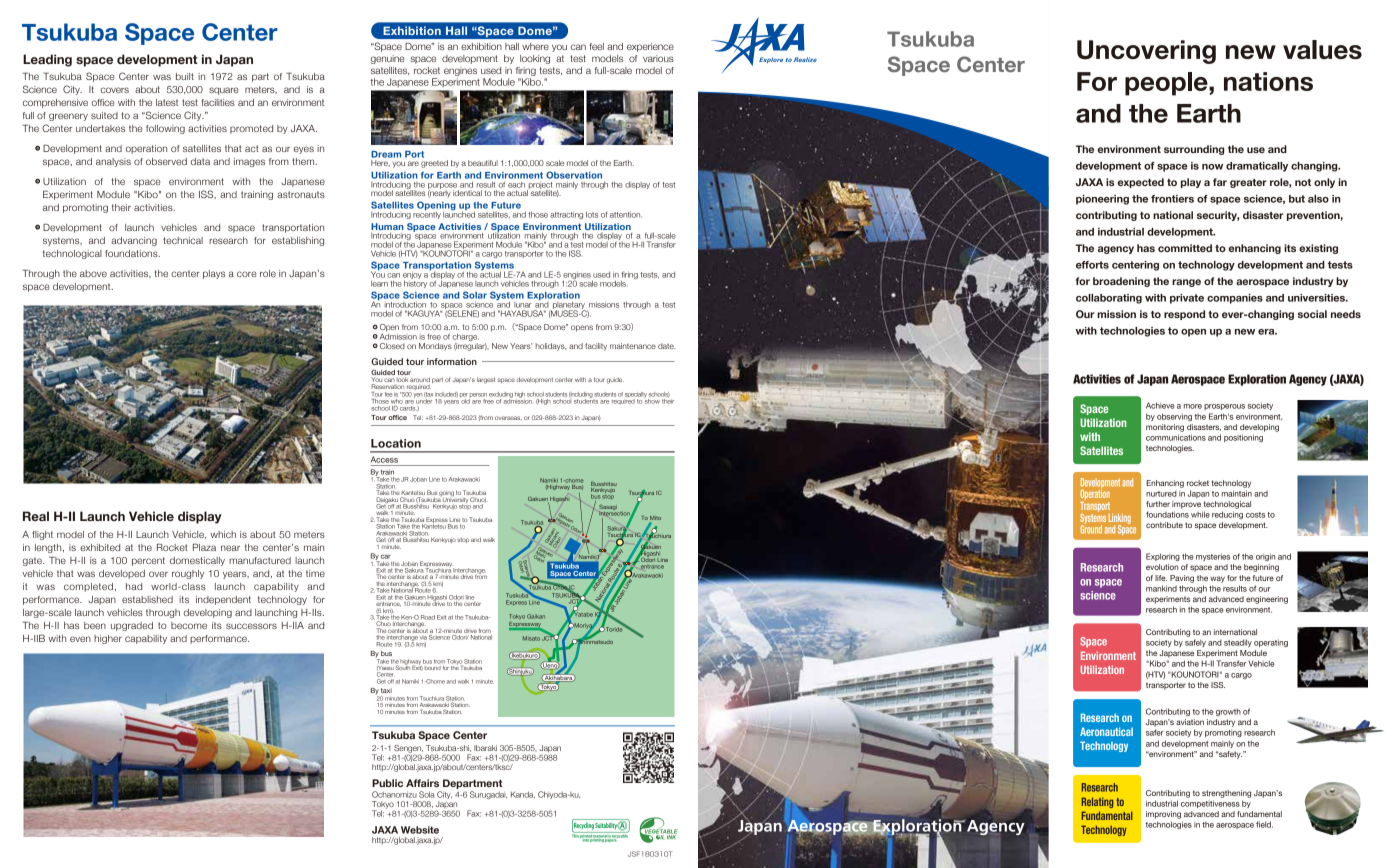  What do you see at coordinates (1184, 315) in the screenshot?
I see `respond` at bounding box center [1184, 315].
